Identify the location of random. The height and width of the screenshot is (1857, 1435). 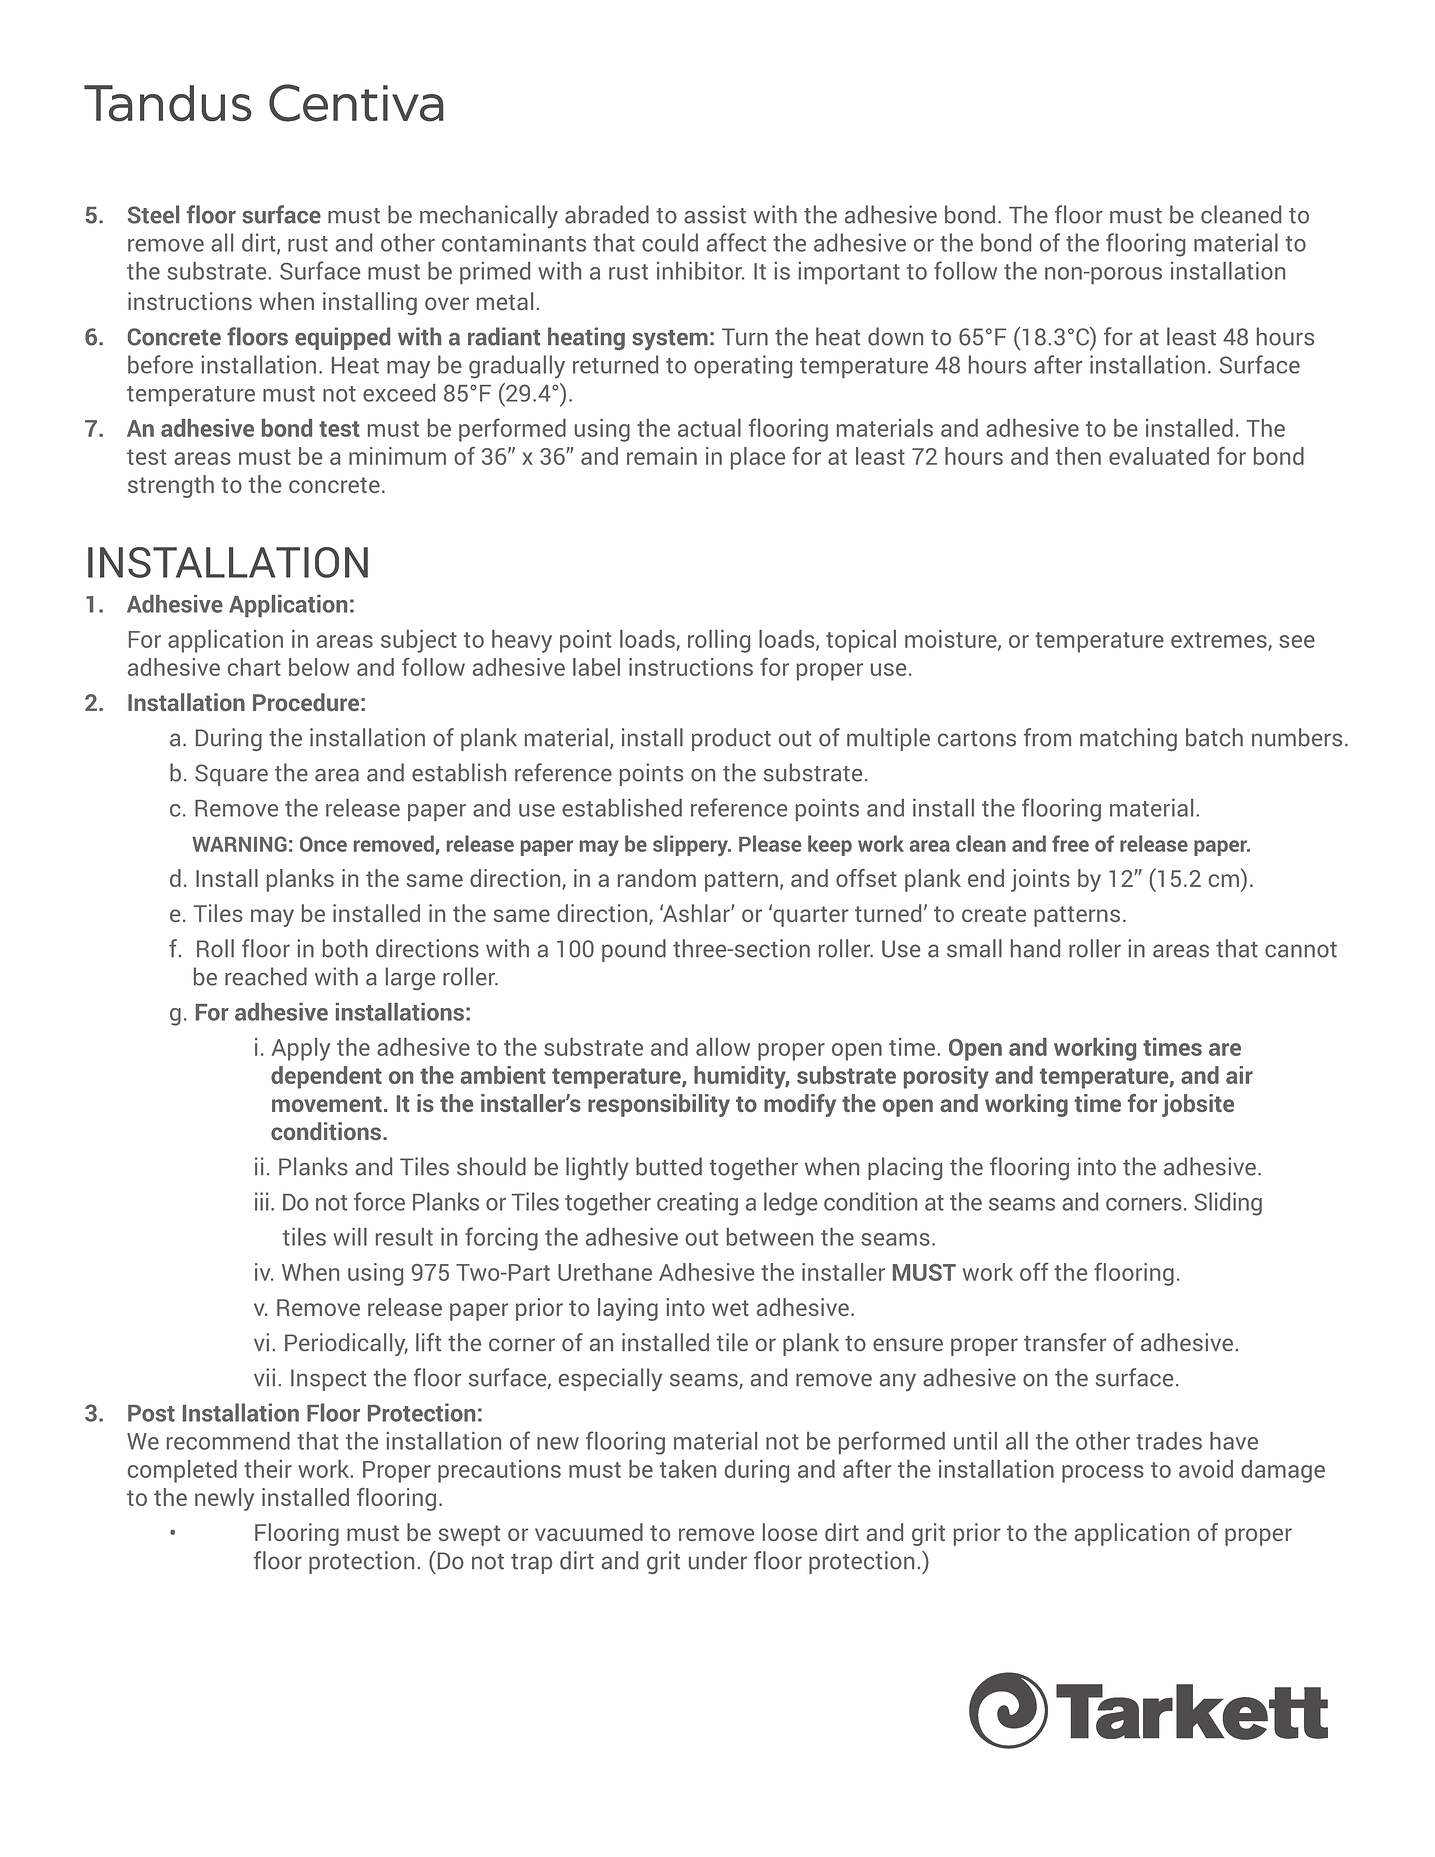
(657, 878).
